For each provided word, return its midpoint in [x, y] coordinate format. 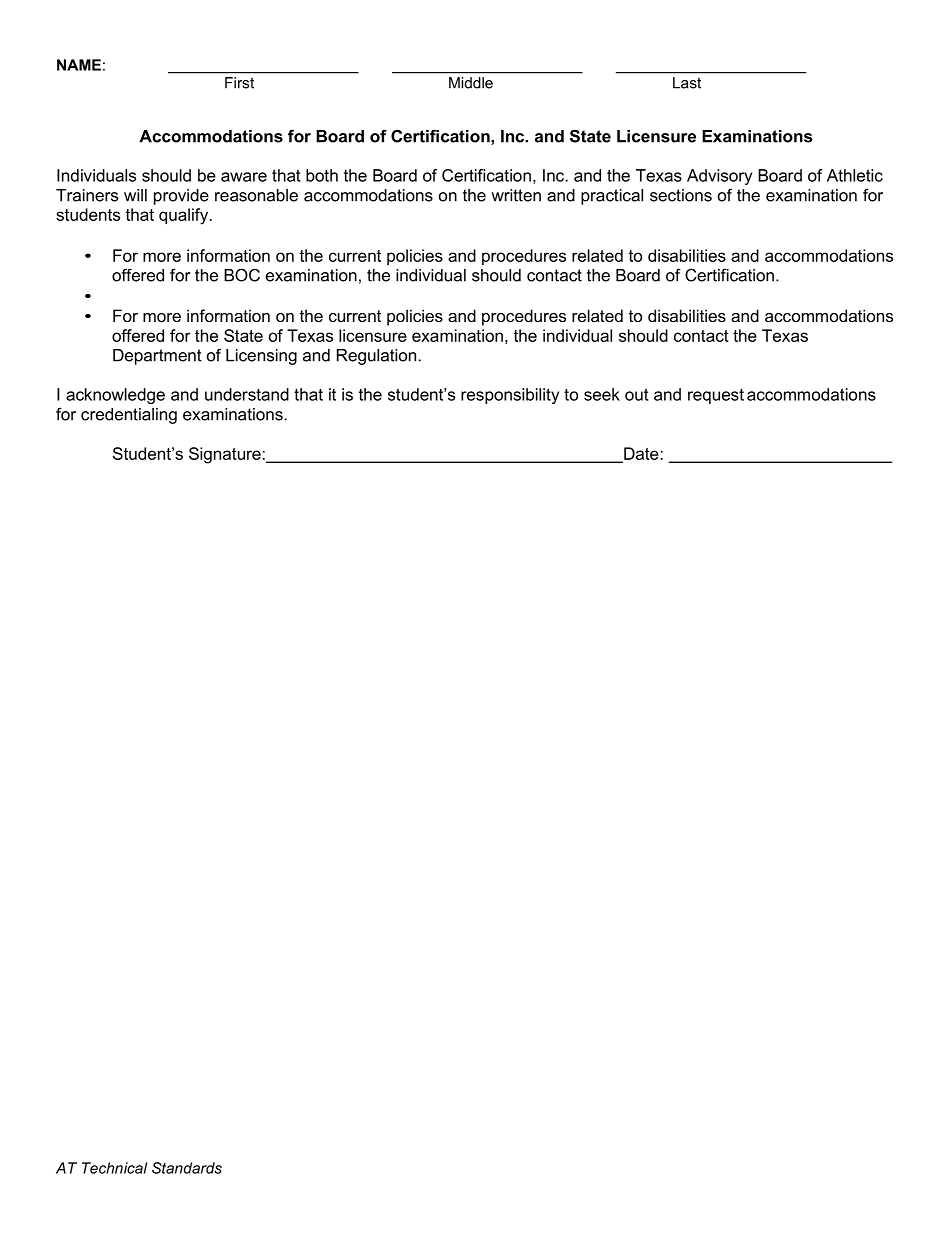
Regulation [376, 357]
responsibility [510, 396]
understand [247, 394]
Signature [226, 455]
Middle [471, 83]
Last [687, 83]
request [716, 396]
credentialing [129, 416]
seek [602, 394]
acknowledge [115, 396]
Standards [187, 1168]
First [239, 83]
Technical [114, 1168]
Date [641, 454]
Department [157, 357]
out [637, 394]
